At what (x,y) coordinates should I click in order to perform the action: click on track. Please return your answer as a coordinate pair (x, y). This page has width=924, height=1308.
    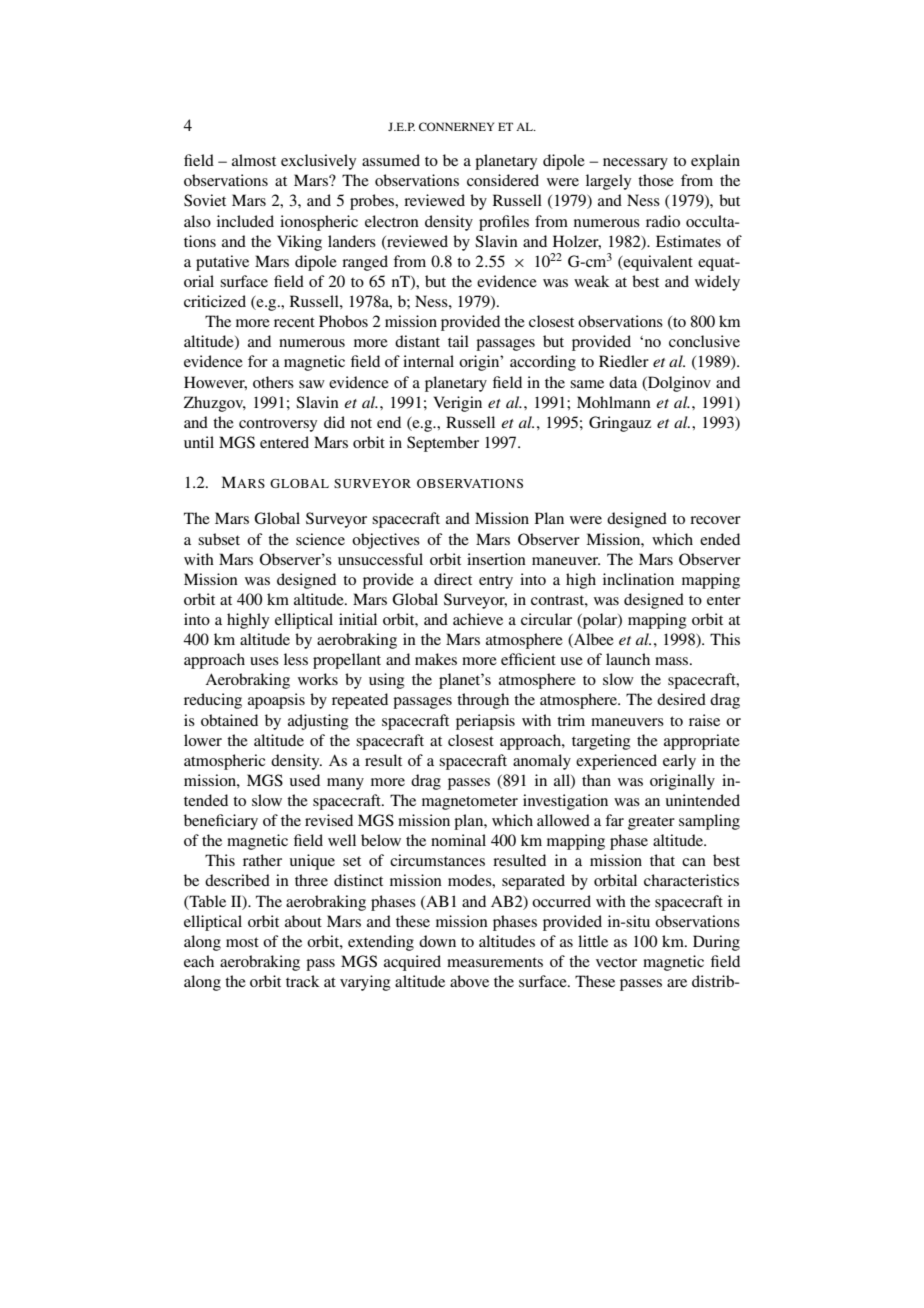
    Looking at the image, I should click on (303, 981).
